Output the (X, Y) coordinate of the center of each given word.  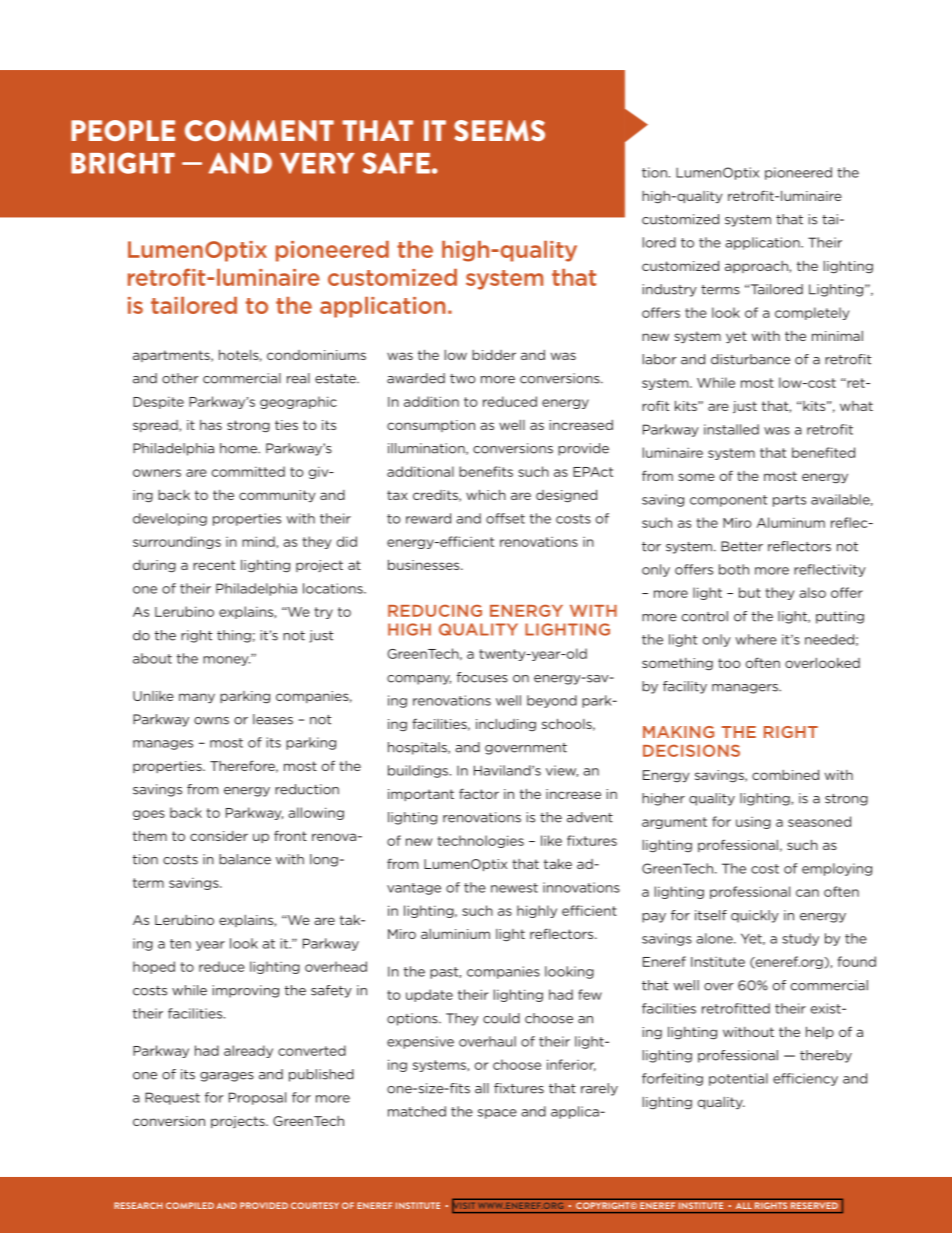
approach (757, 267)
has (211, 425)
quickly (755, 916)
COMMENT (259, 130)
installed (731, 429)
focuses (482, 677)
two (463, 379)
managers (746, 689)
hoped (154, 967)
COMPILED (190, 1205)
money (226, 661)
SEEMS (499, 130)
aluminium (455, 934)
